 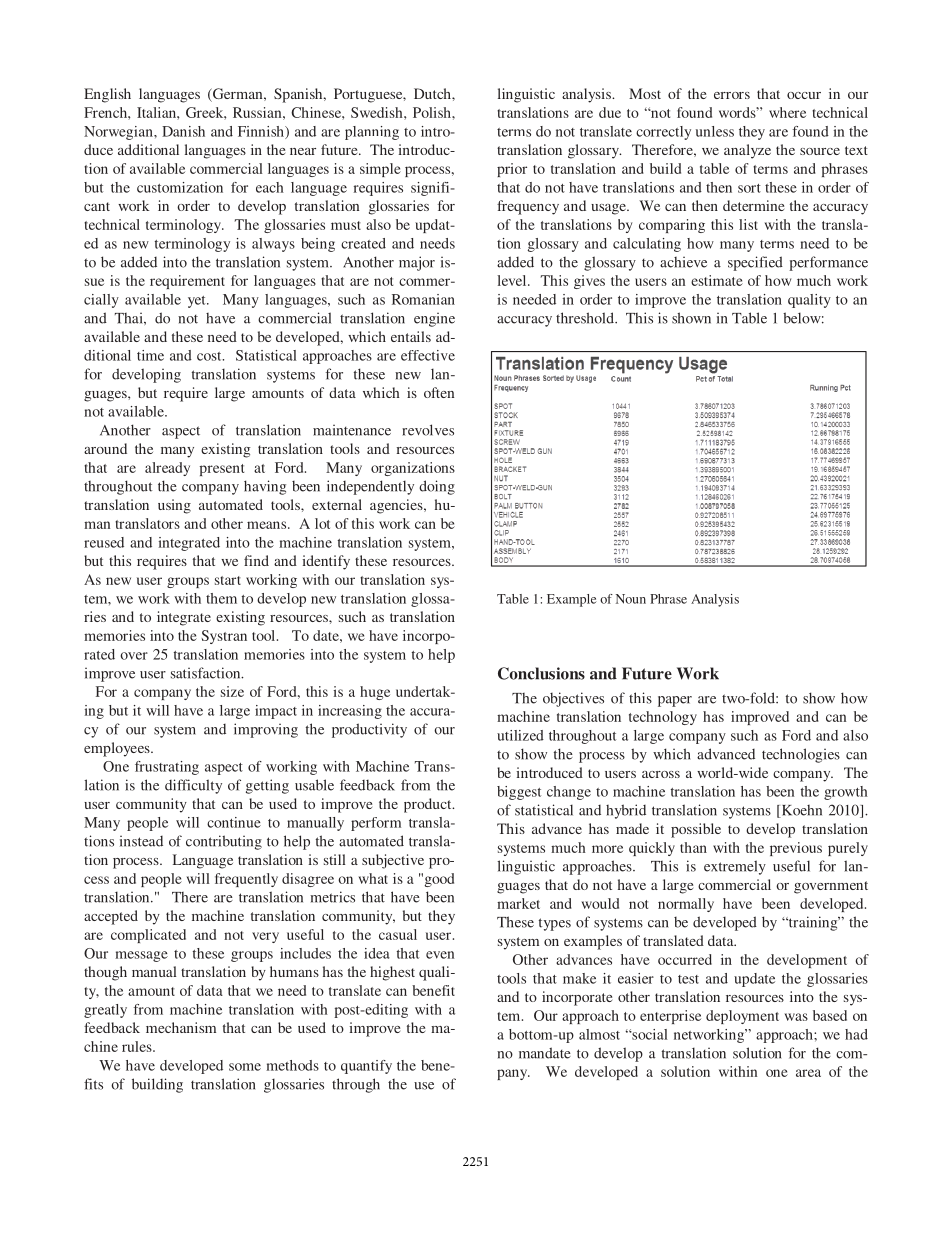 I want to click on Danish, so click(x=183, y=131).
